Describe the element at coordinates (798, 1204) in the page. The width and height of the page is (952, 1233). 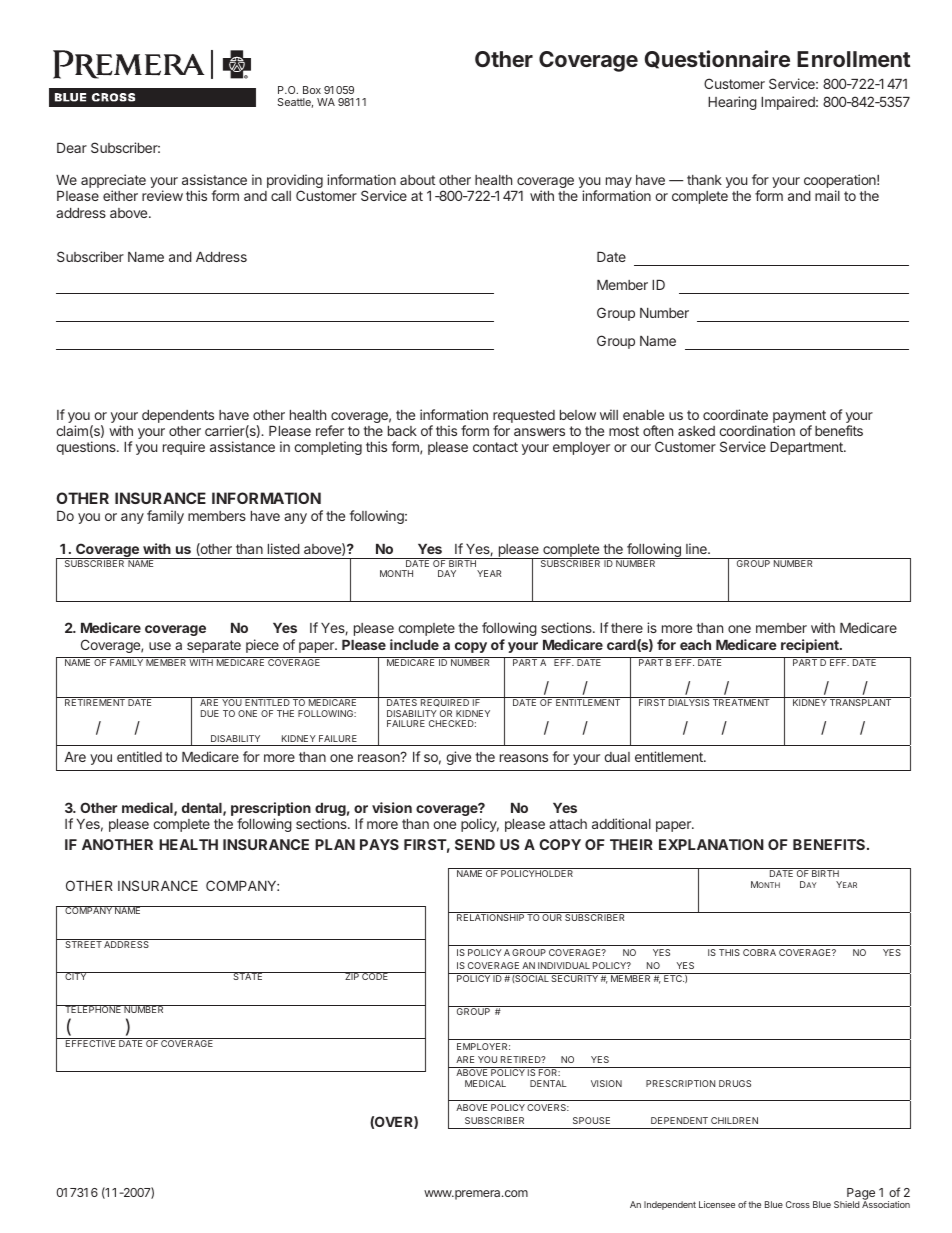
I see `Cross` at that location.
